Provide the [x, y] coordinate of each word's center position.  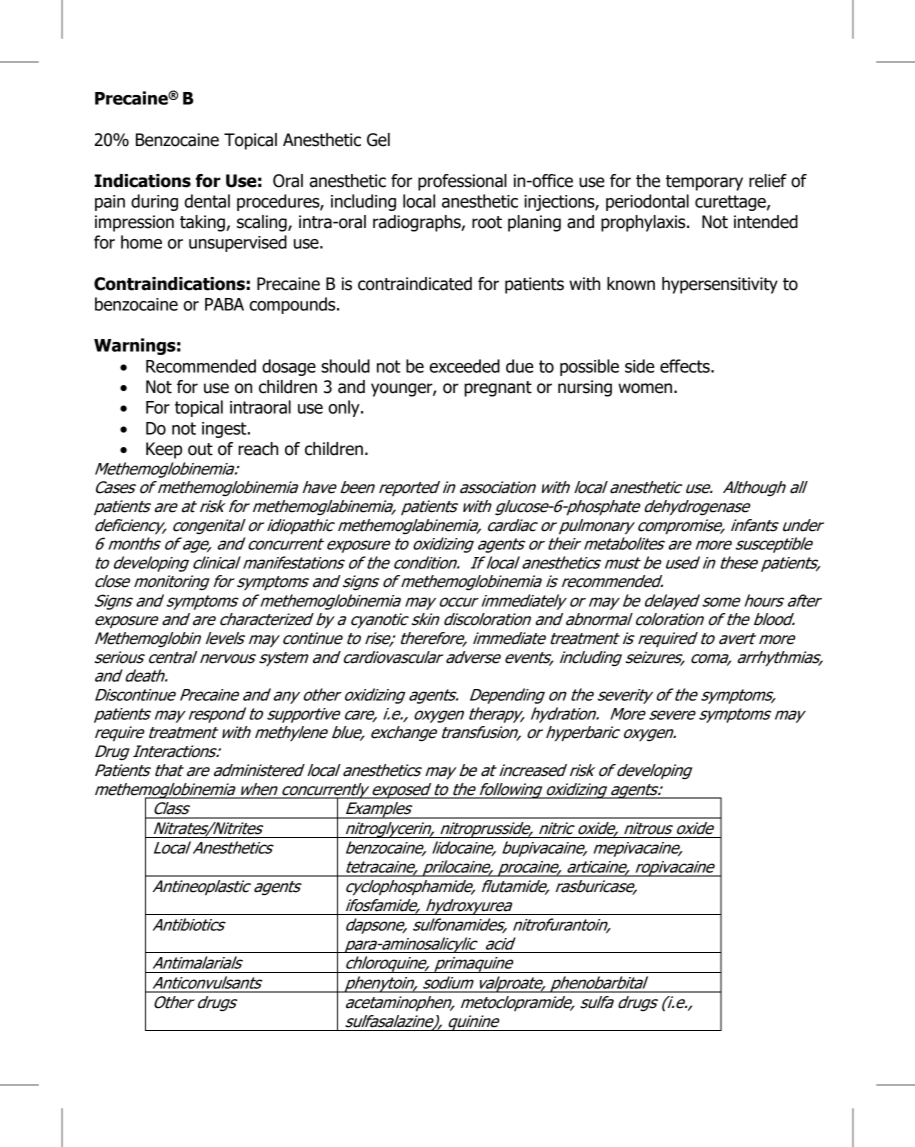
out [200, 449]
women [646, 388]
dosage [289, 367]
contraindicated [415, 284]
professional [462, 182]
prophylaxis [644, 223]
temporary [704, 183]
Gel [378, 140]
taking [203, 223]
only [345, 408]
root [487, 222]
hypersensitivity [720, 285]
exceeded [465, 366]
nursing [585, 388]
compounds [294, 305]
